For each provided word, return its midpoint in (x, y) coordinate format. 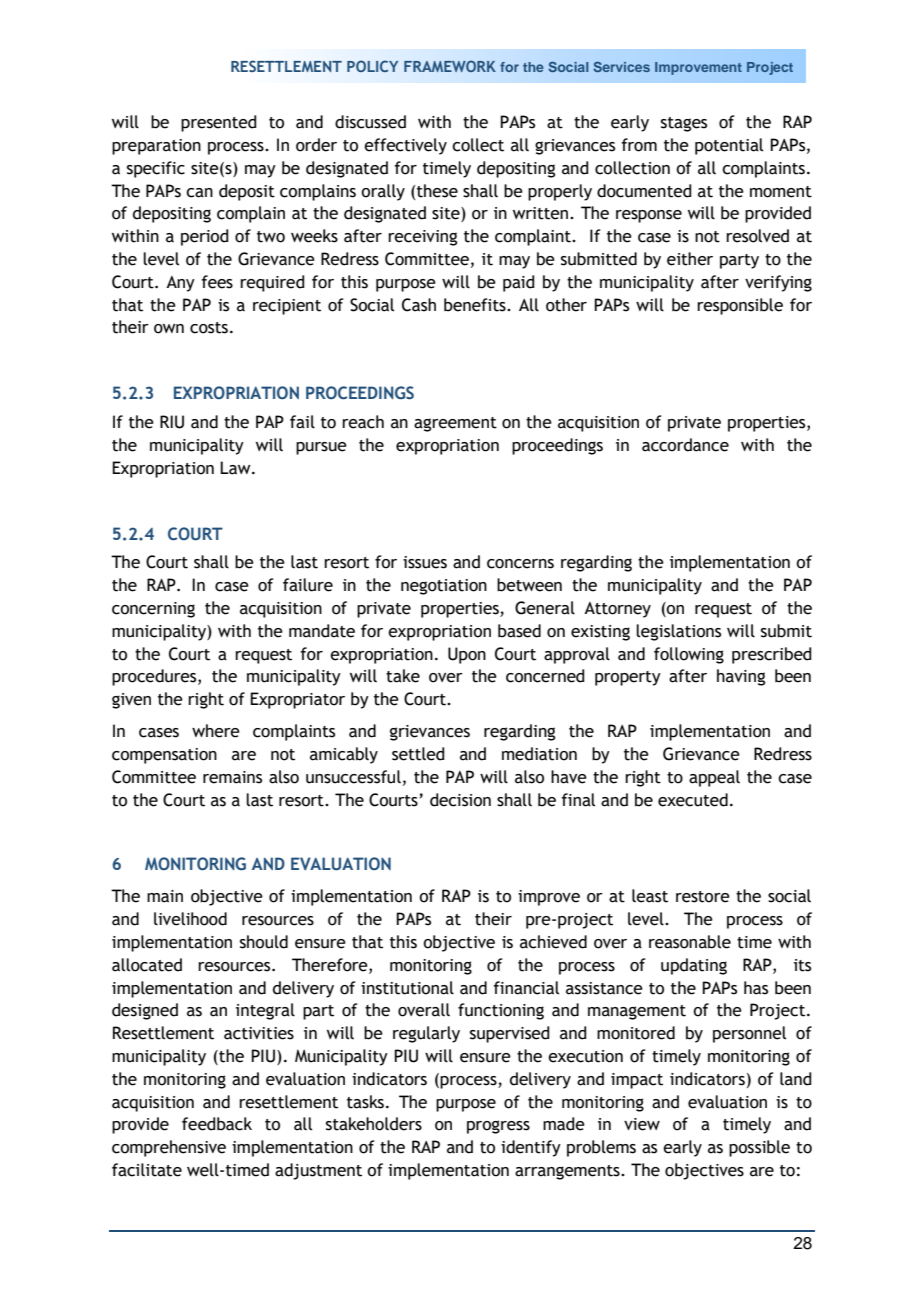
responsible (740, 306)
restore (703, 897)
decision (460, 800)
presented (219, 123)
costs (209, 328)
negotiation (444, 587)
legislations (678, 632)
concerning (153, 610)
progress (498, 1127)
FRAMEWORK (450, 66)
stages (684, 124)
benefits (476, 305)
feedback (217, 1124)
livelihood (190, 919)
